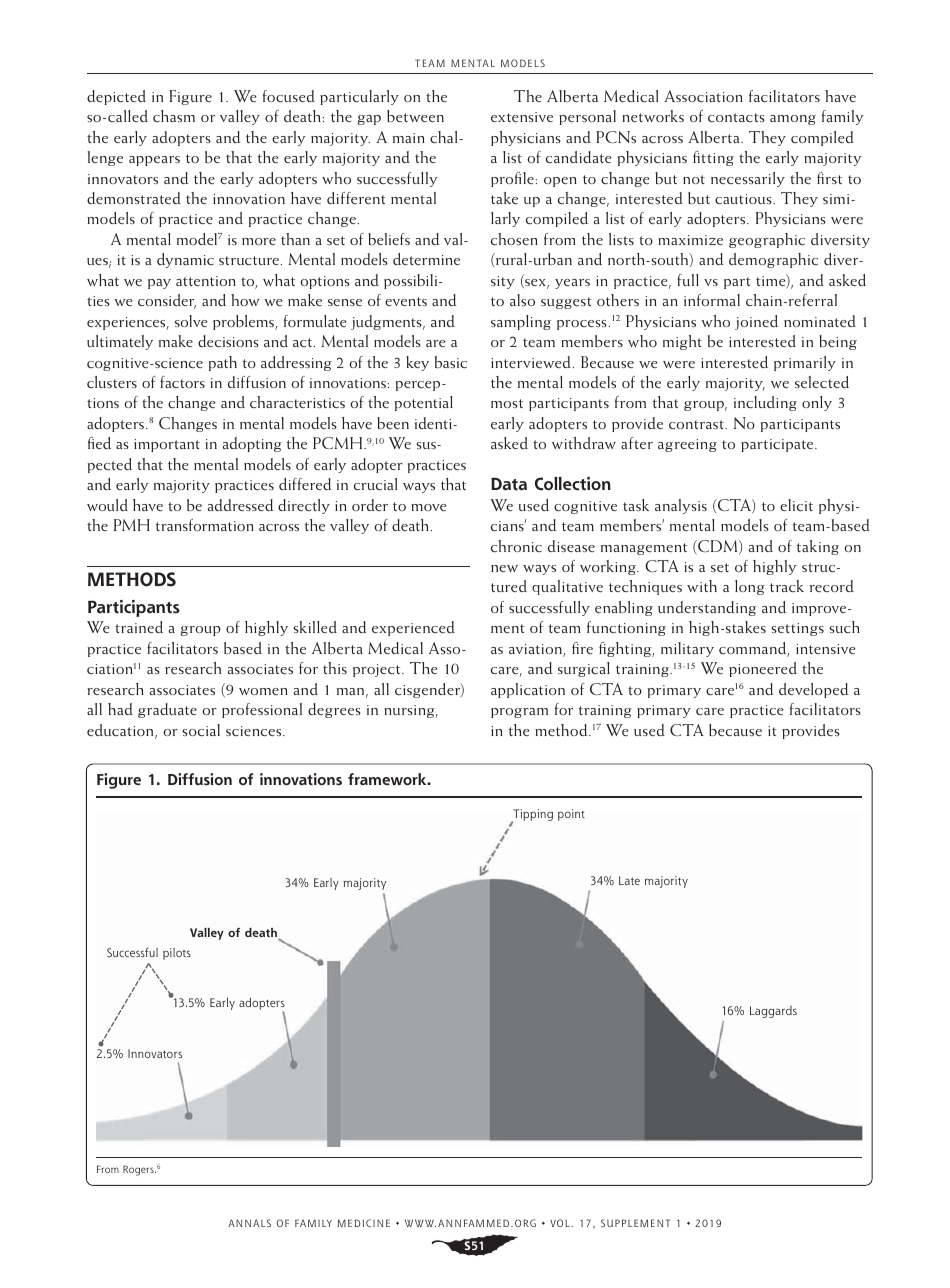 This page has width=950, height=1288. I want to click on extensive, so click(522, 117).
